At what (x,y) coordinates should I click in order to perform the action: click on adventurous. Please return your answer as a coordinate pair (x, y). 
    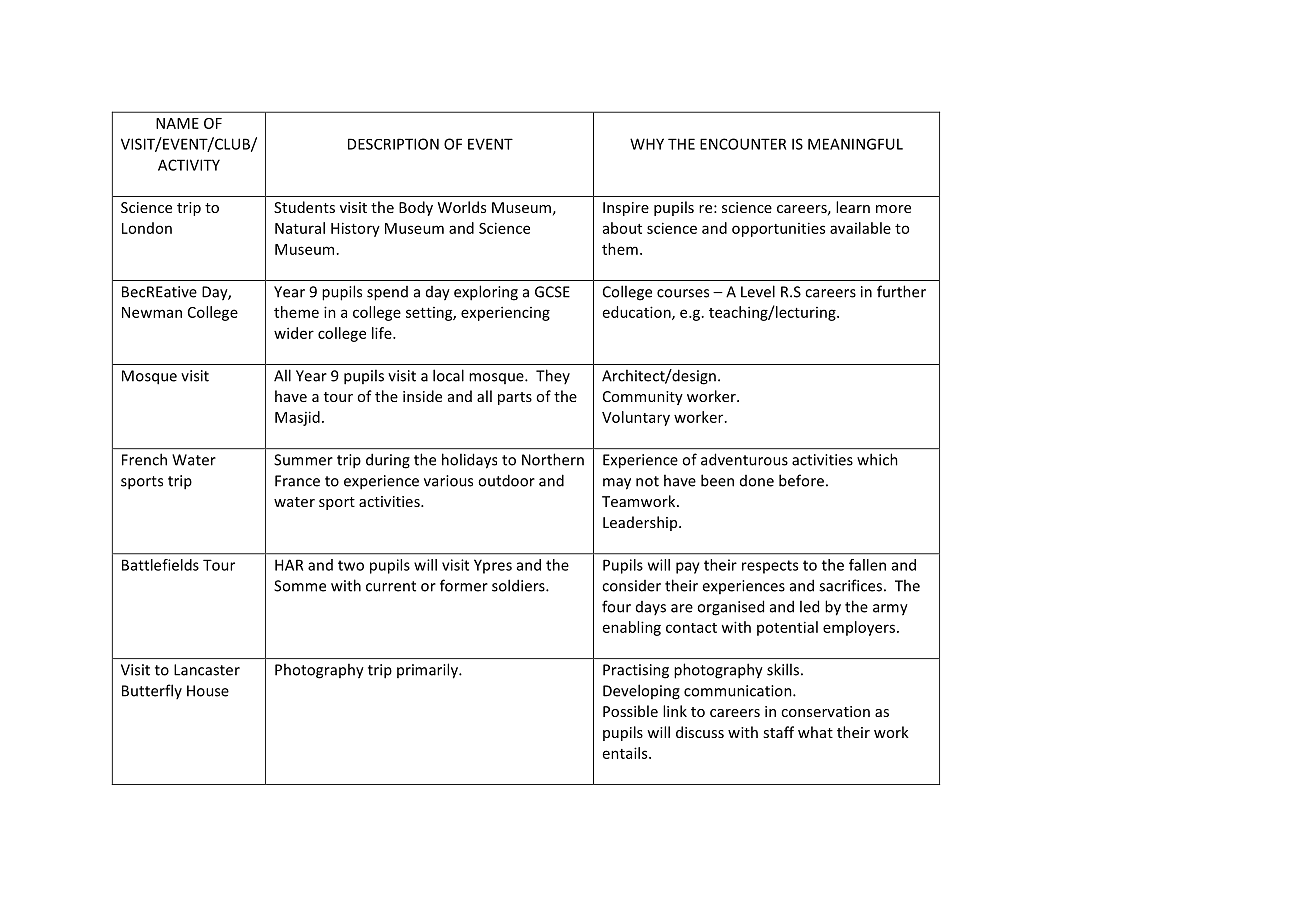
    Looking at the image, I should click on (744, 459).
